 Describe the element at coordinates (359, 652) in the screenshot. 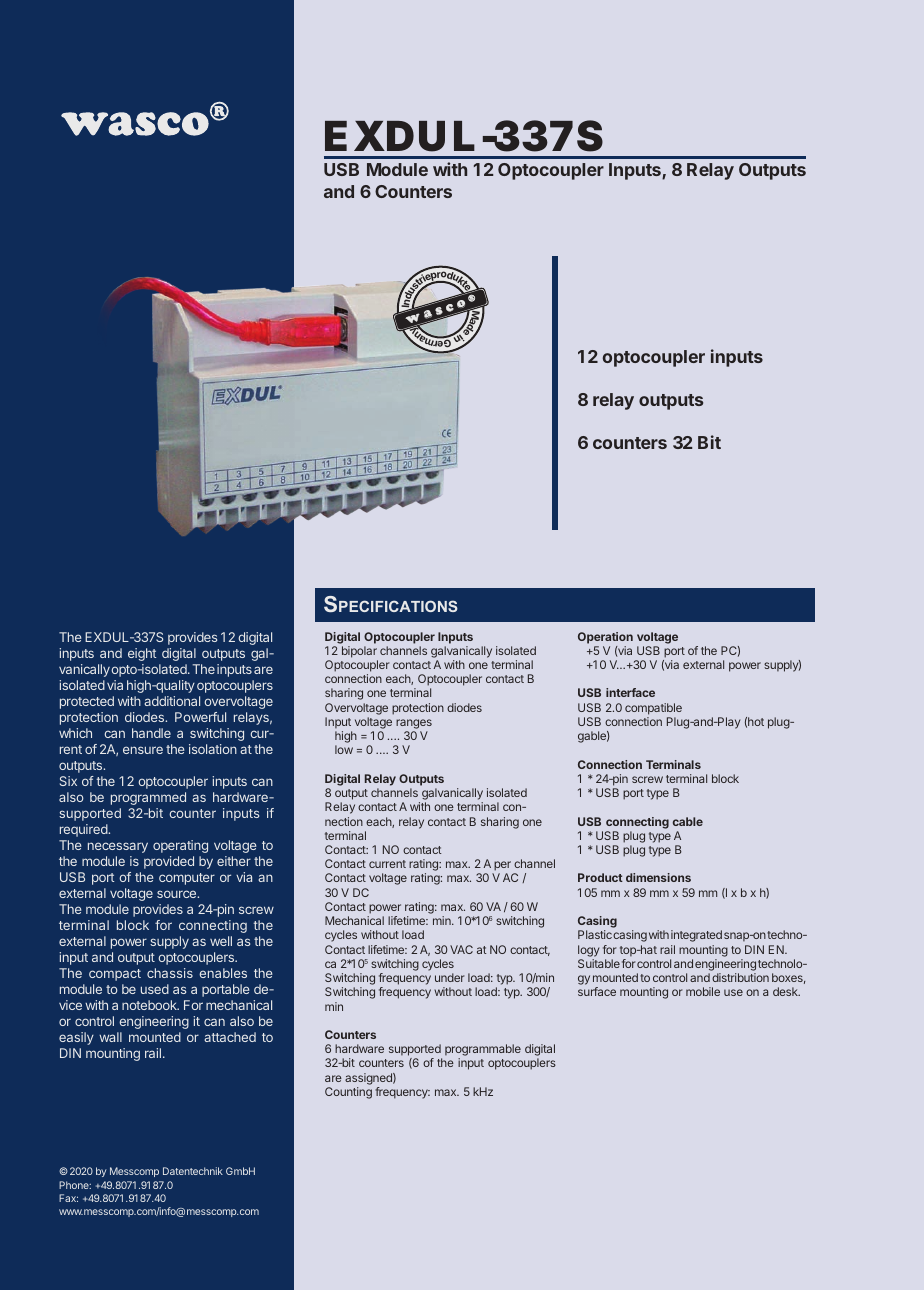

I see `bipolar` at that location.
